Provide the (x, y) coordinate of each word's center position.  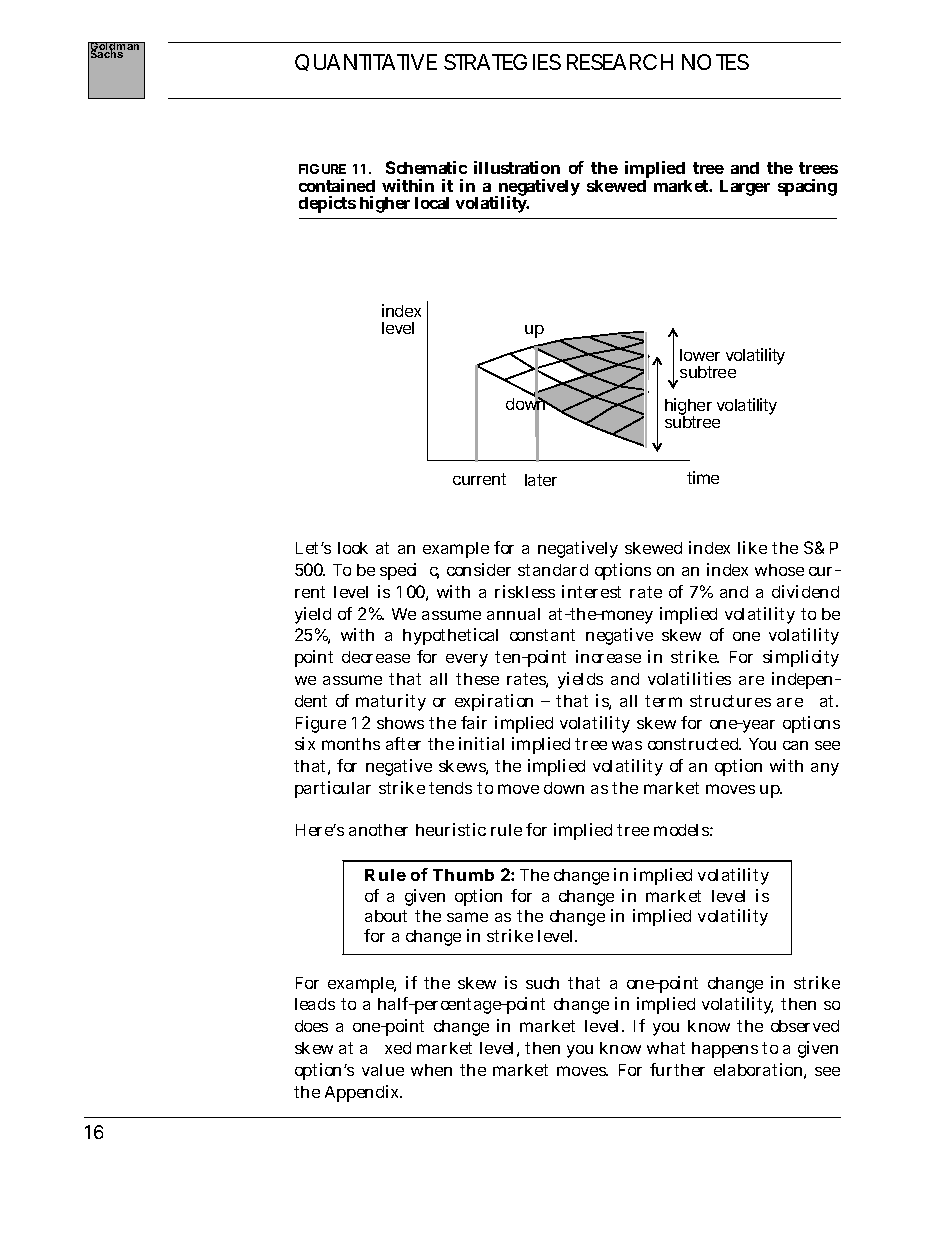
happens (725, 1050)
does (311, 1026)
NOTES (715, 62)
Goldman (116, 48)
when (431, 1070)
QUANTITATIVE (366, 62)
